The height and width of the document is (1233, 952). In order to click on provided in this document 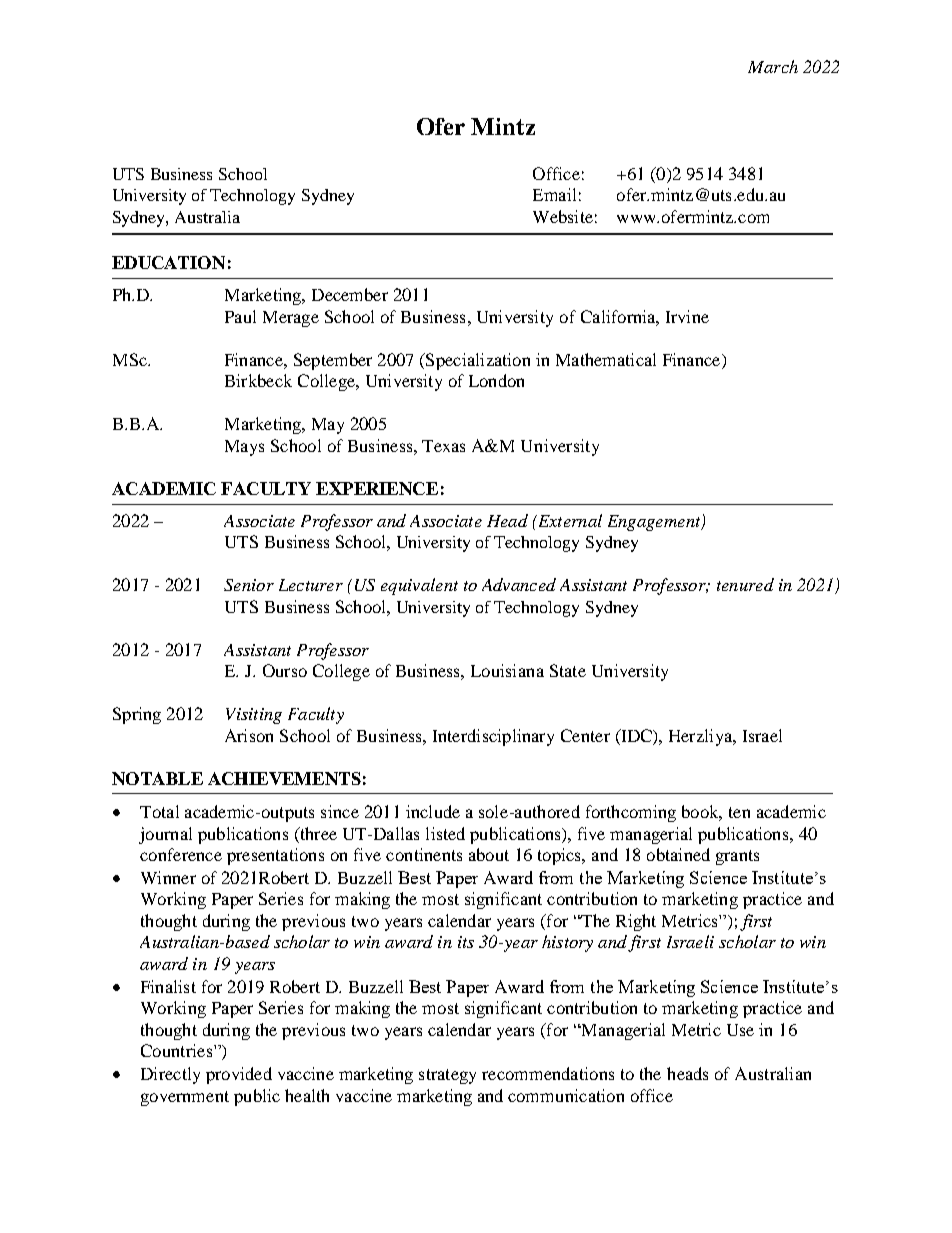, I will do `click(239, 1075)`.
